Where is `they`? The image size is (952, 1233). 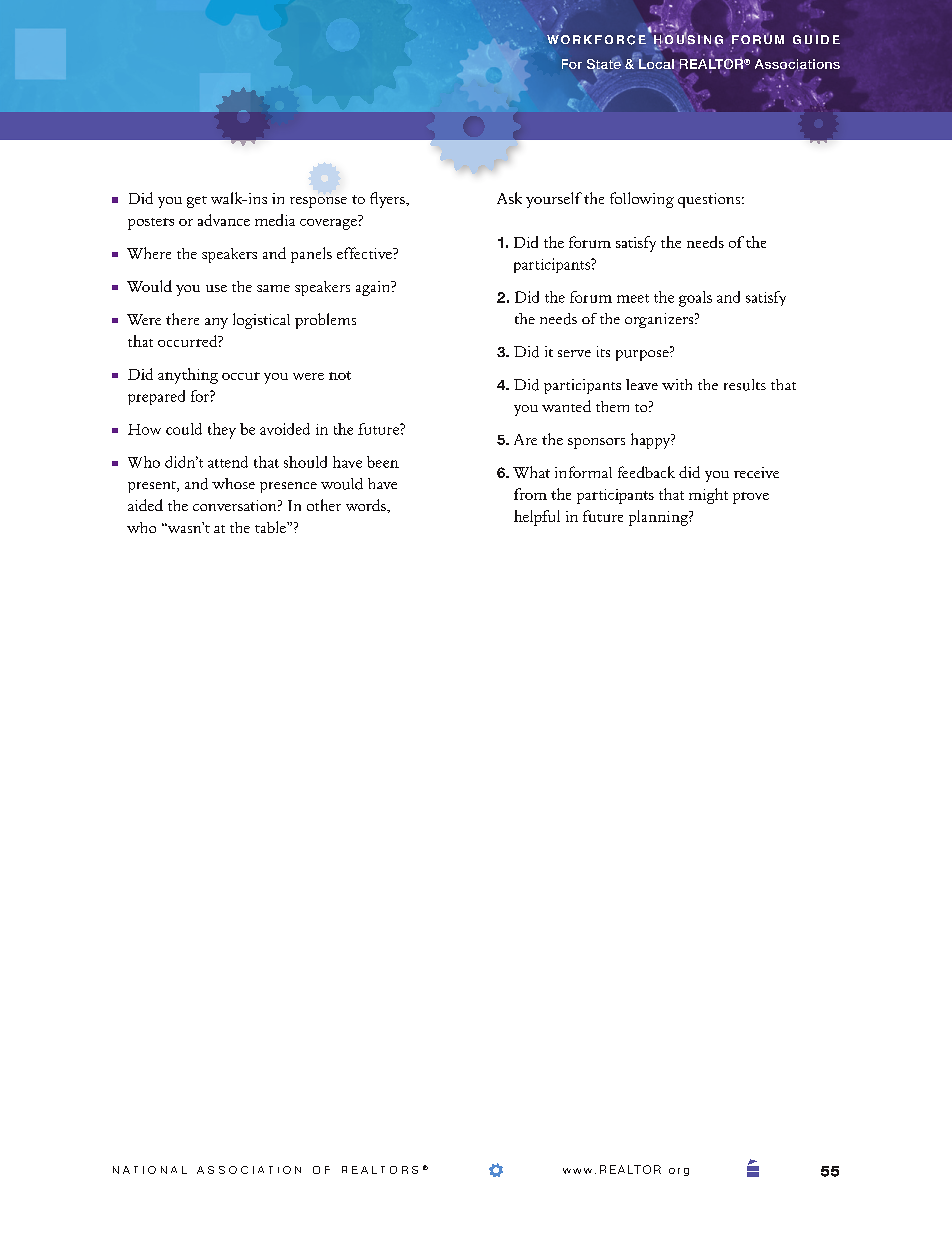 they is located at coordinates (222, 431).
